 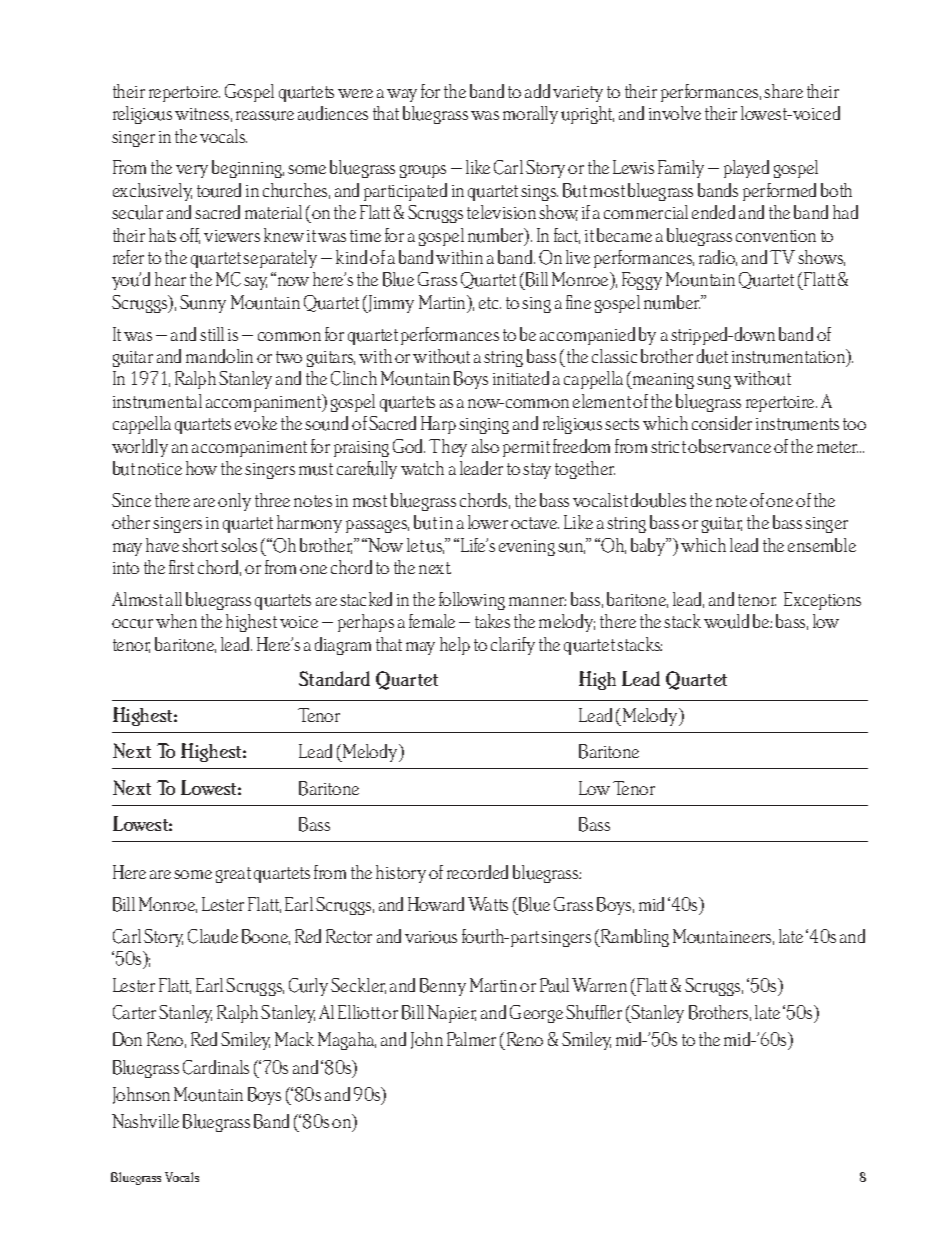 I want to click on Warren, so click(x=599, y=985).
